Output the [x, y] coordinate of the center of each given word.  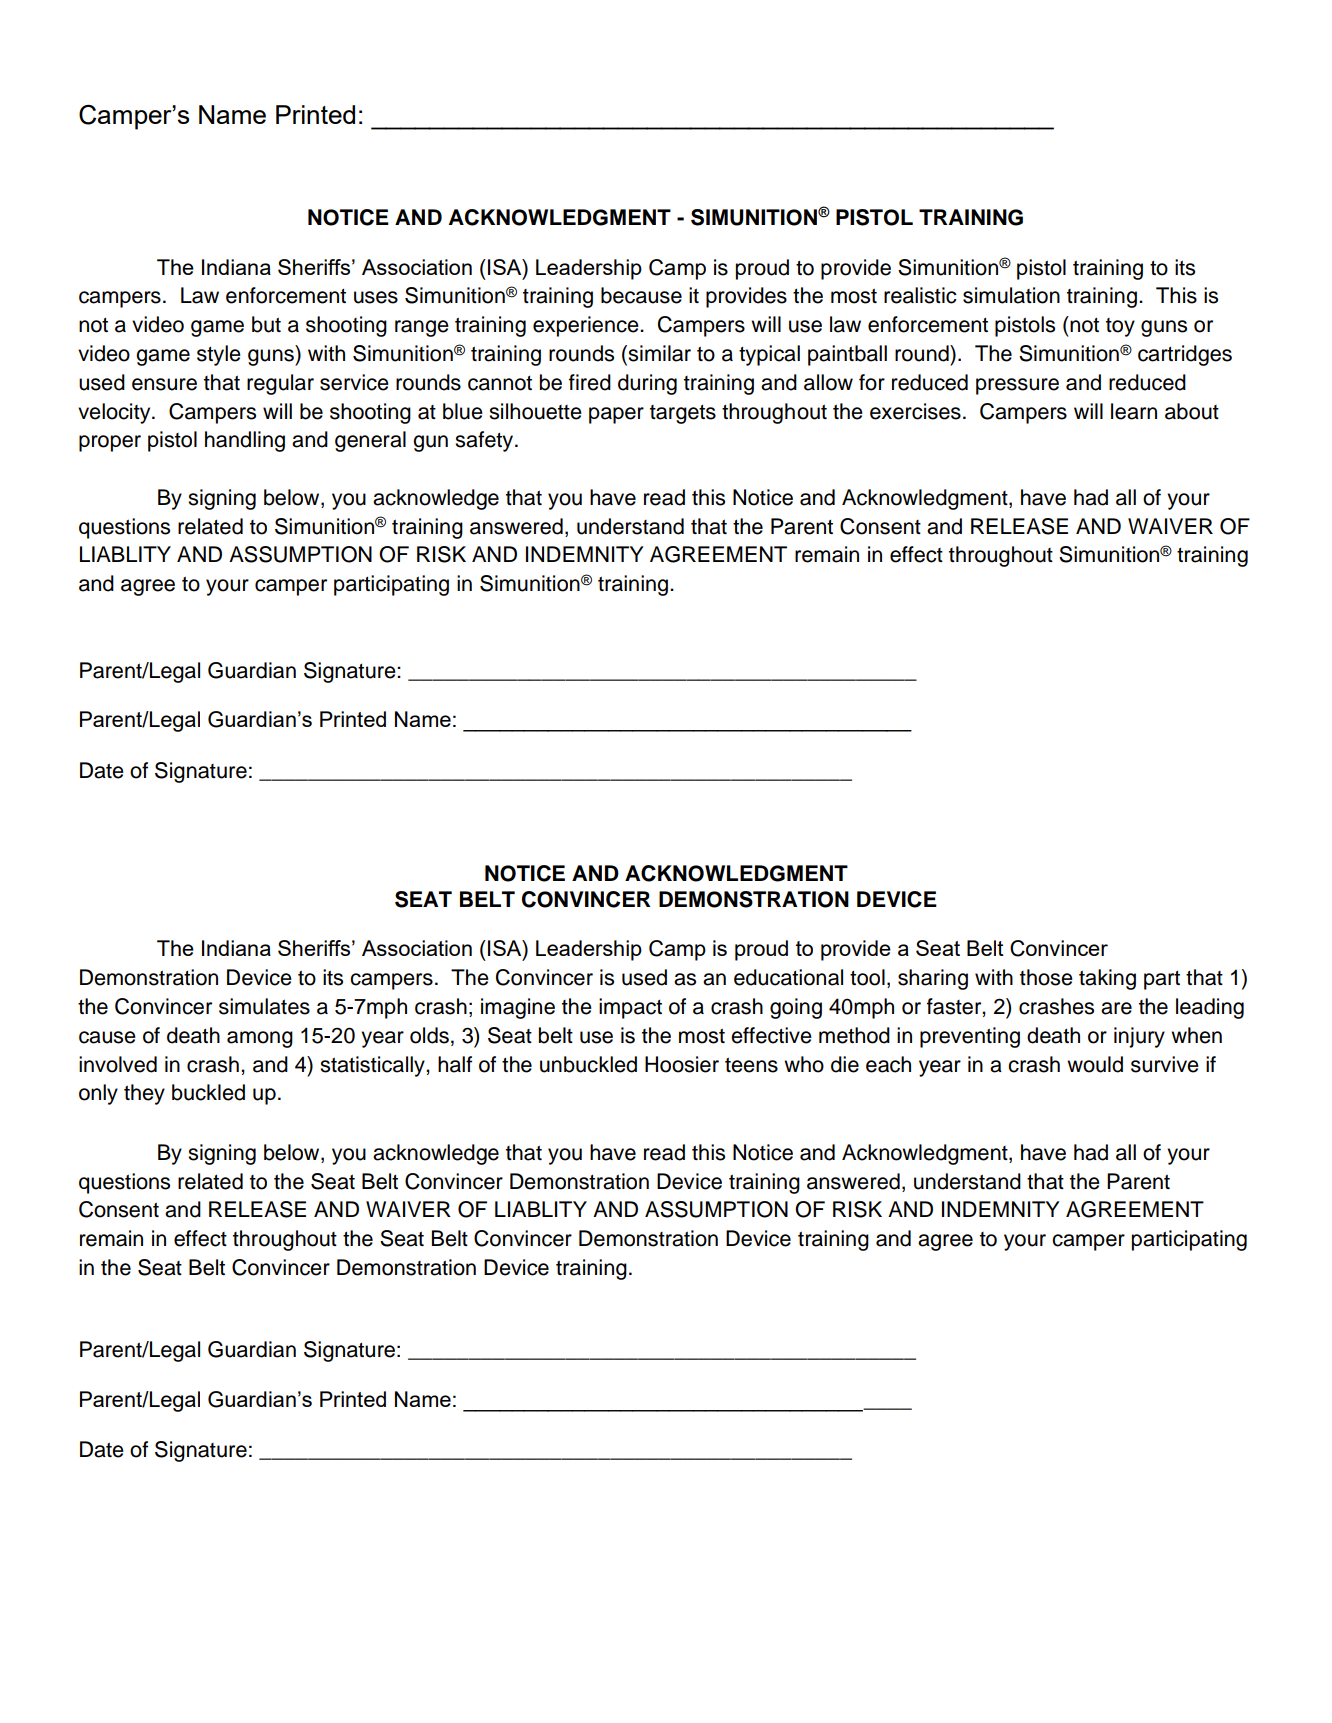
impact [630, 1008]
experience [587, 326]
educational [788, 977]
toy [1120, 327]
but [266, 324]
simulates [264, 1006]
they [144, 1094]
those [1046, 977]
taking [1107, 979]
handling [245, 441]
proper [110, 443]
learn [1134, 411]
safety [484, 441]
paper [616, 415]
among [260, 1039]
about [1192, 411]
